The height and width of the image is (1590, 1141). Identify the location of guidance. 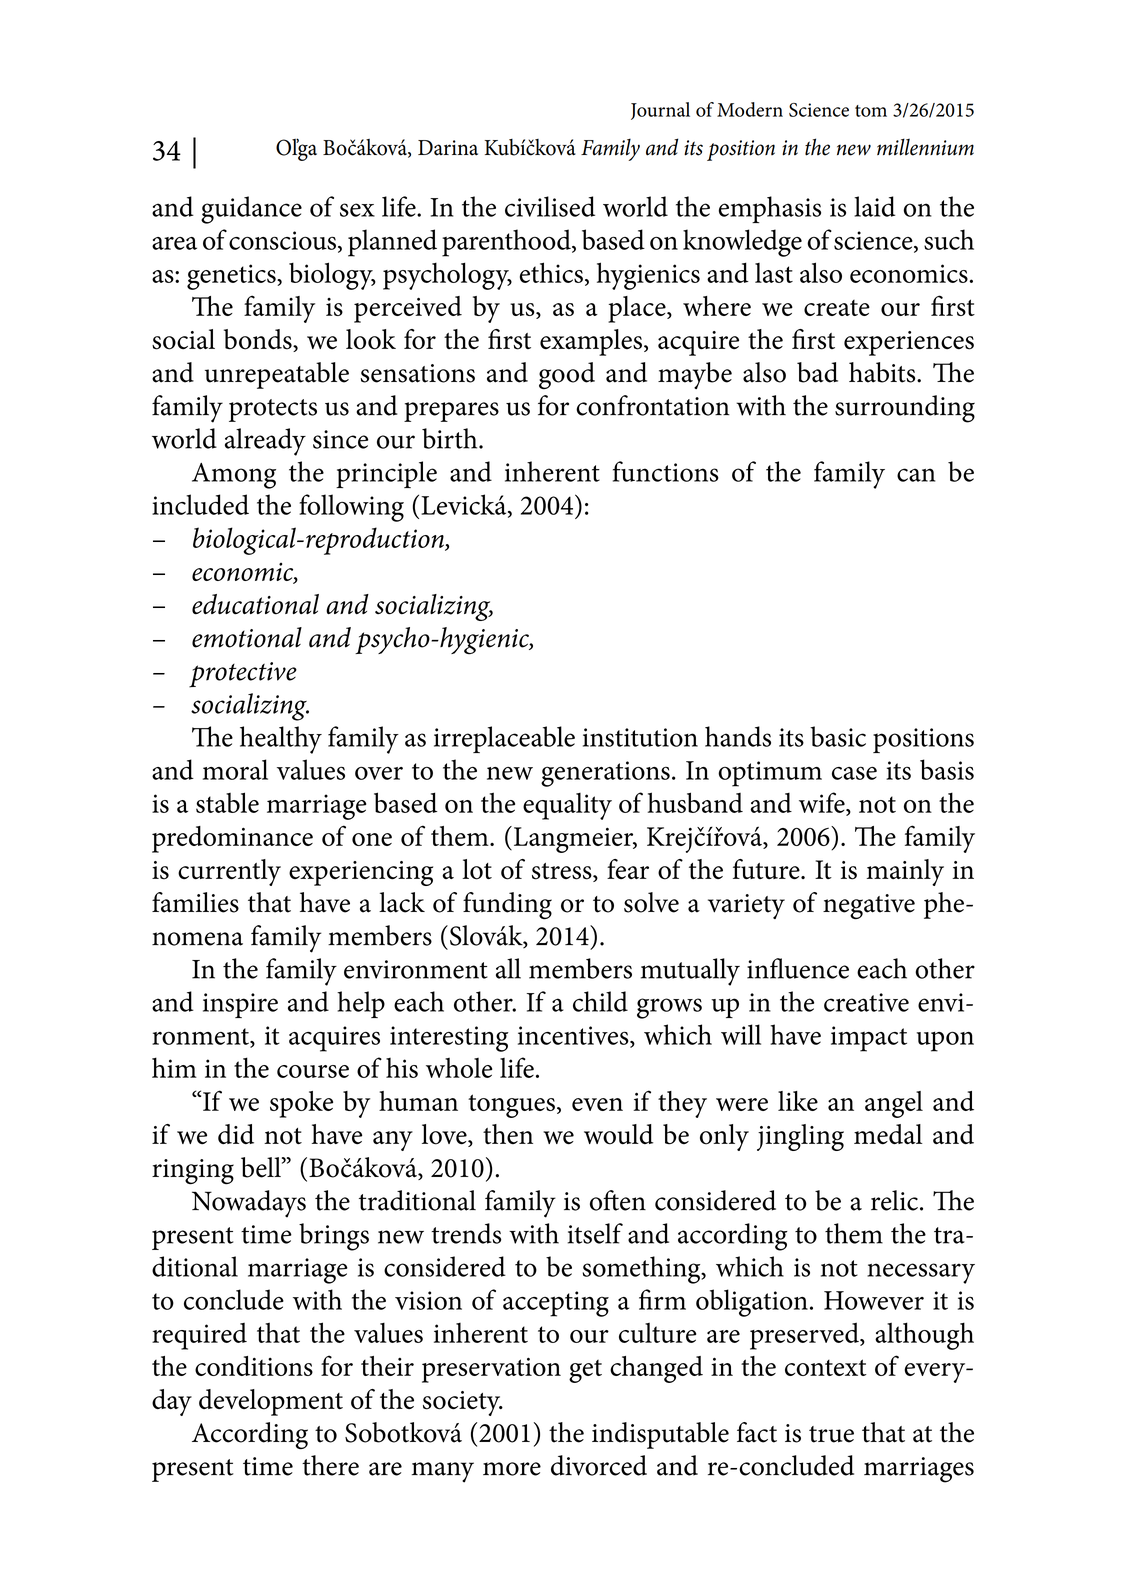
(251, 210).
